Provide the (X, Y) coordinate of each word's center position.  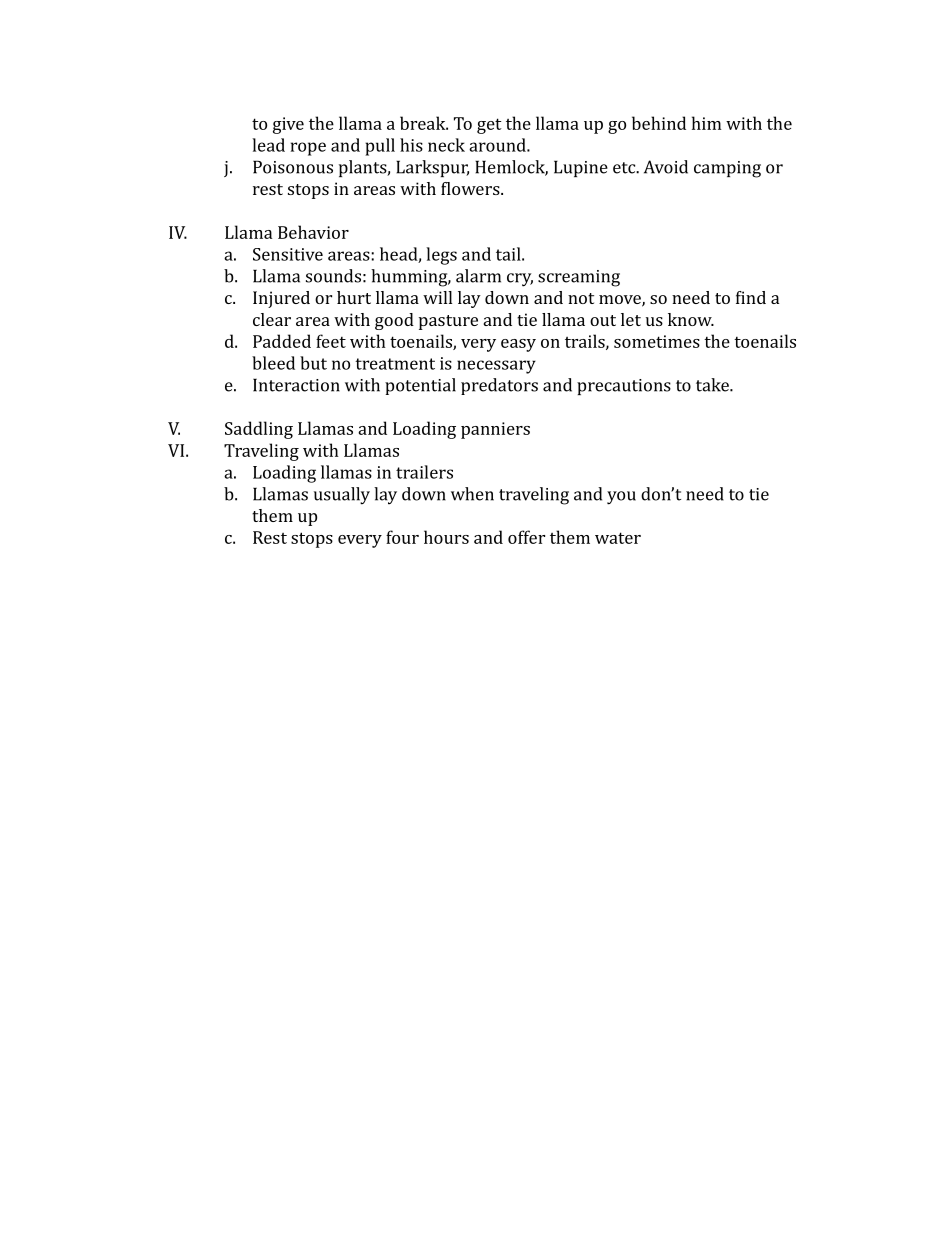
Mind (751, 297)
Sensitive (288, 254)
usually (342, 496)
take (713, 385)
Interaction (296, 385)
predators (499, 386)
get (489, 126)
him (707, 123)
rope (308, 149)
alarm (478, 276)
